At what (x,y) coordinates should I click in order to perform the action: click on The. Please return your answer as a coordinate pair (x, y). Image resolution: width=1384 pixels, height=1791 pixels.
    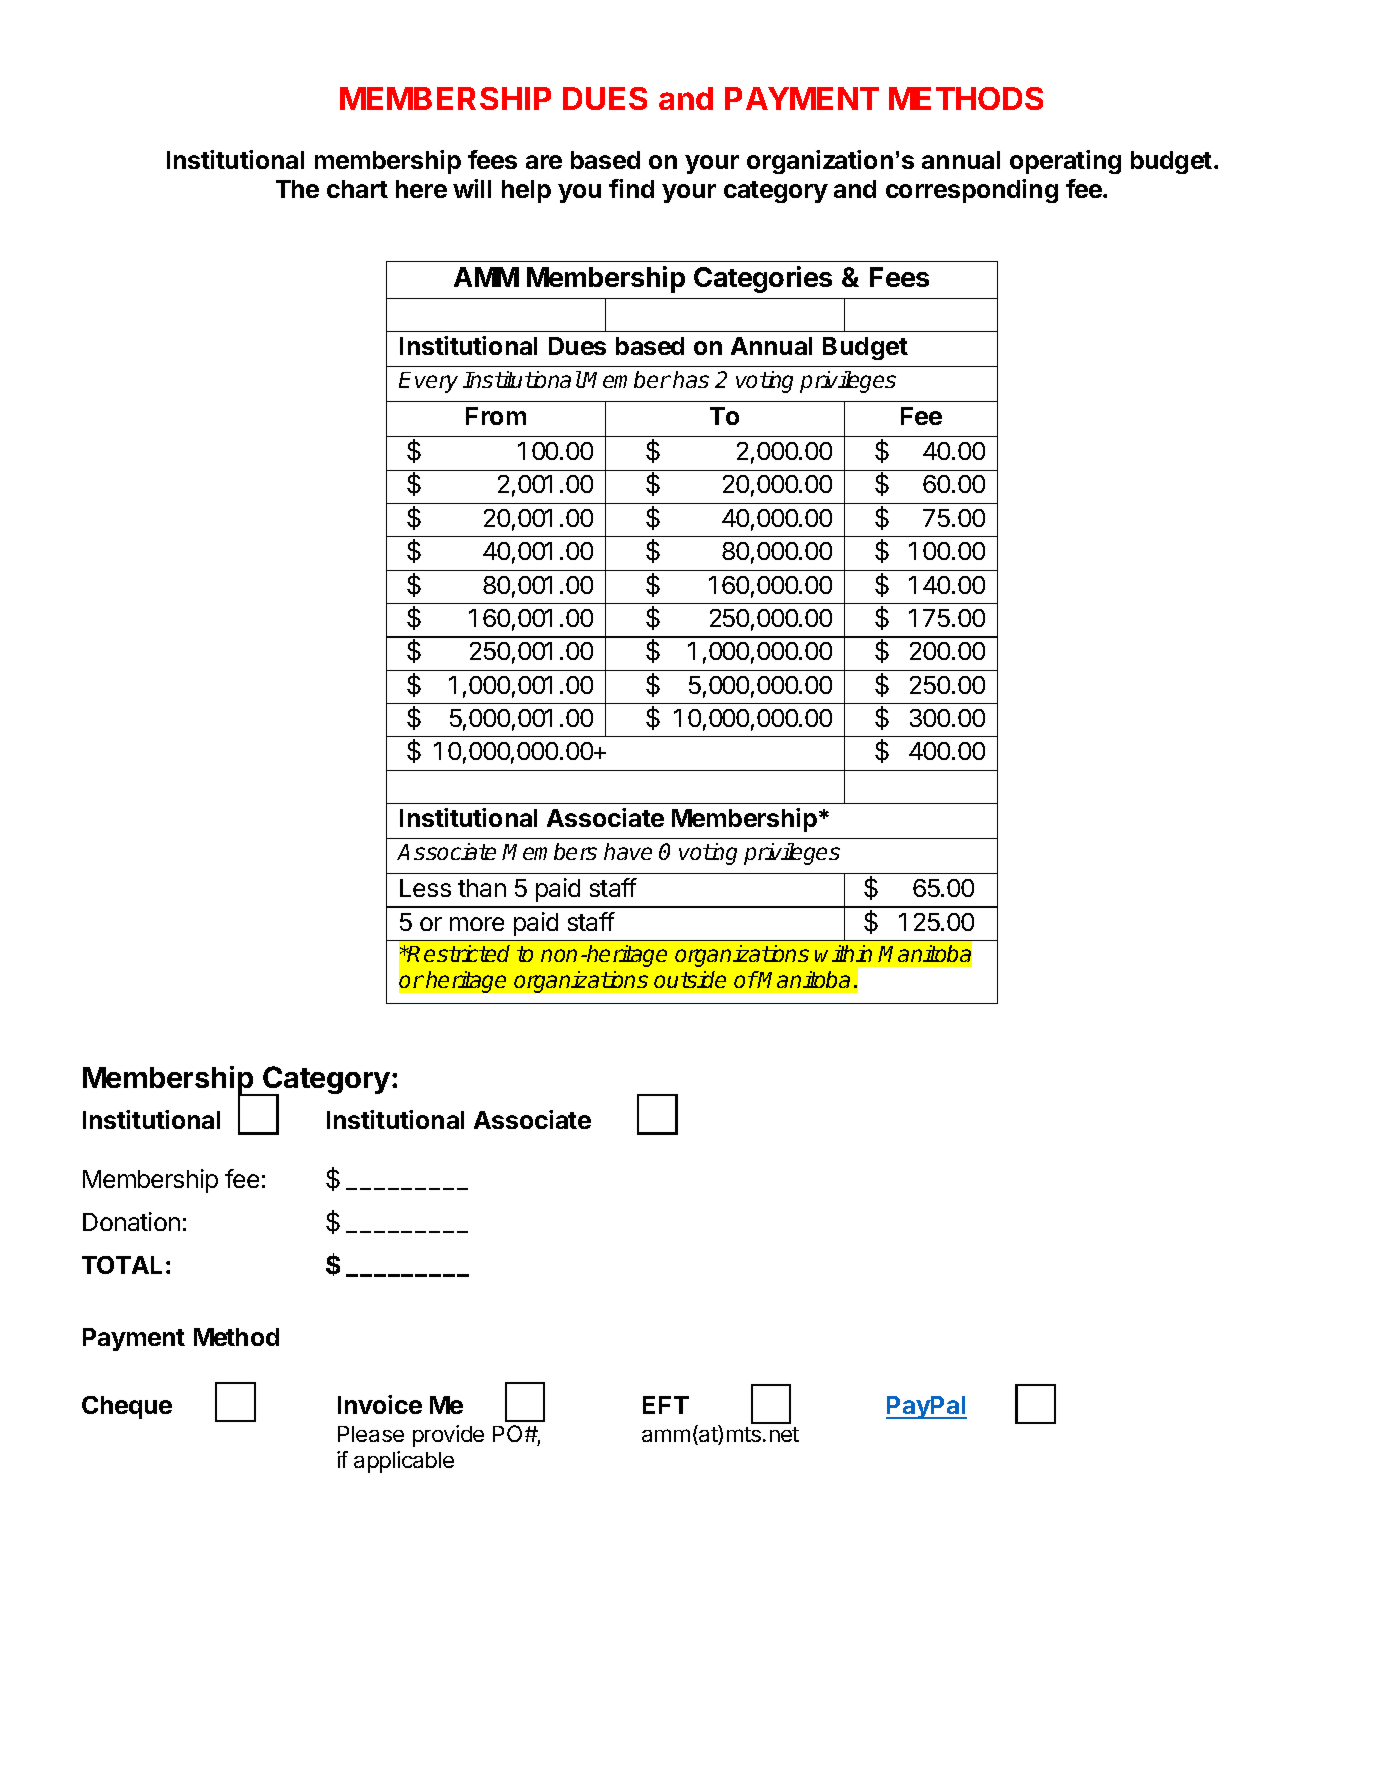
    Looking at the image, I should click on (297, 189).
